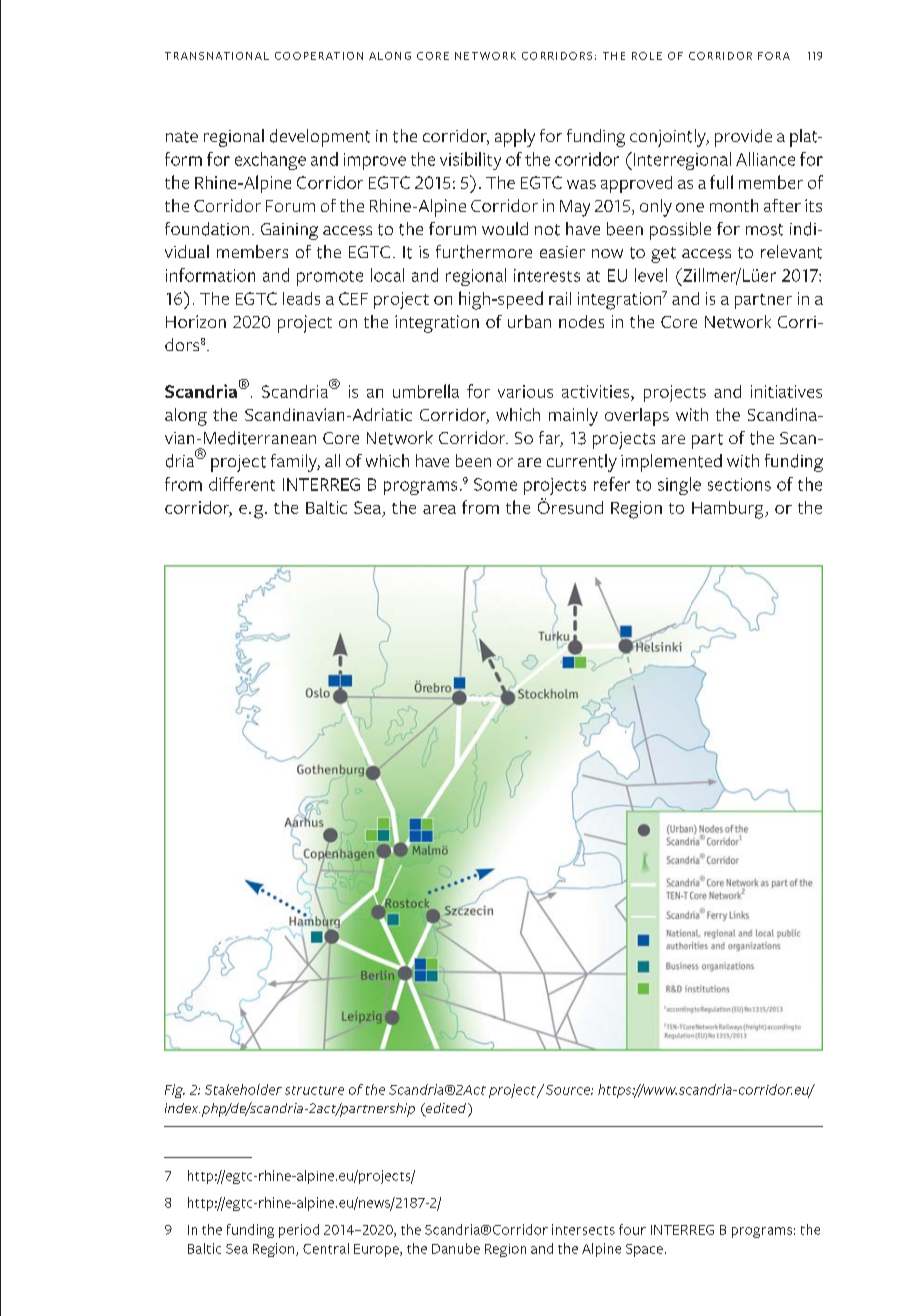 The image size is (906, 1316). What do you see at coordinates (456, 1248) in the document?
I see `Danube` at bounding box center [456, 1248].
